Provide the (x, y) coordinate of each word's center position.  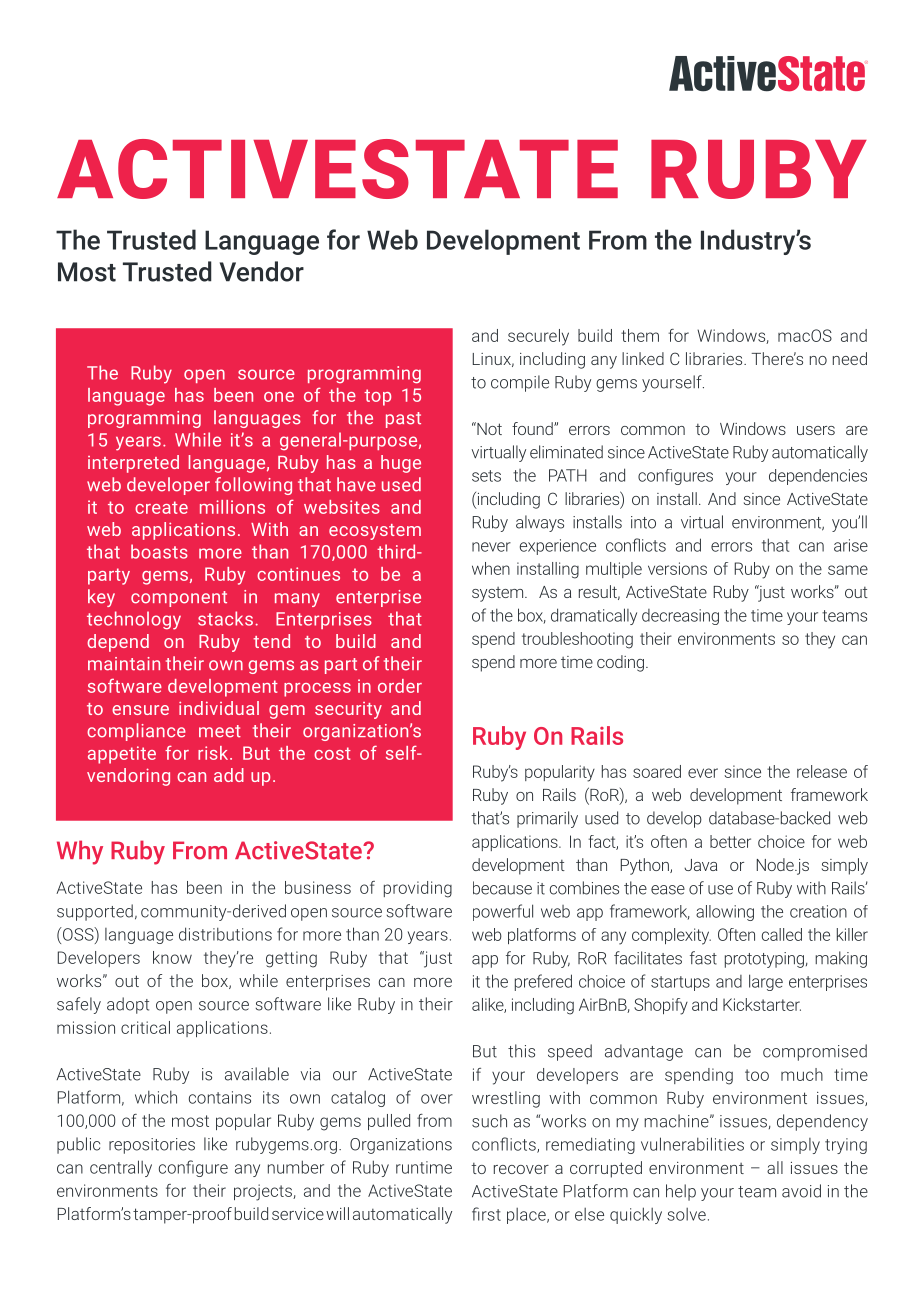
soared (657, 771)
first (486, 1214)
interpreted (133, 464)
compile (520, 383)
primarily (547, 819)
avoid (801, 1191)
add (229, 775)
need (850, 358)
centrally (121, 1168)
